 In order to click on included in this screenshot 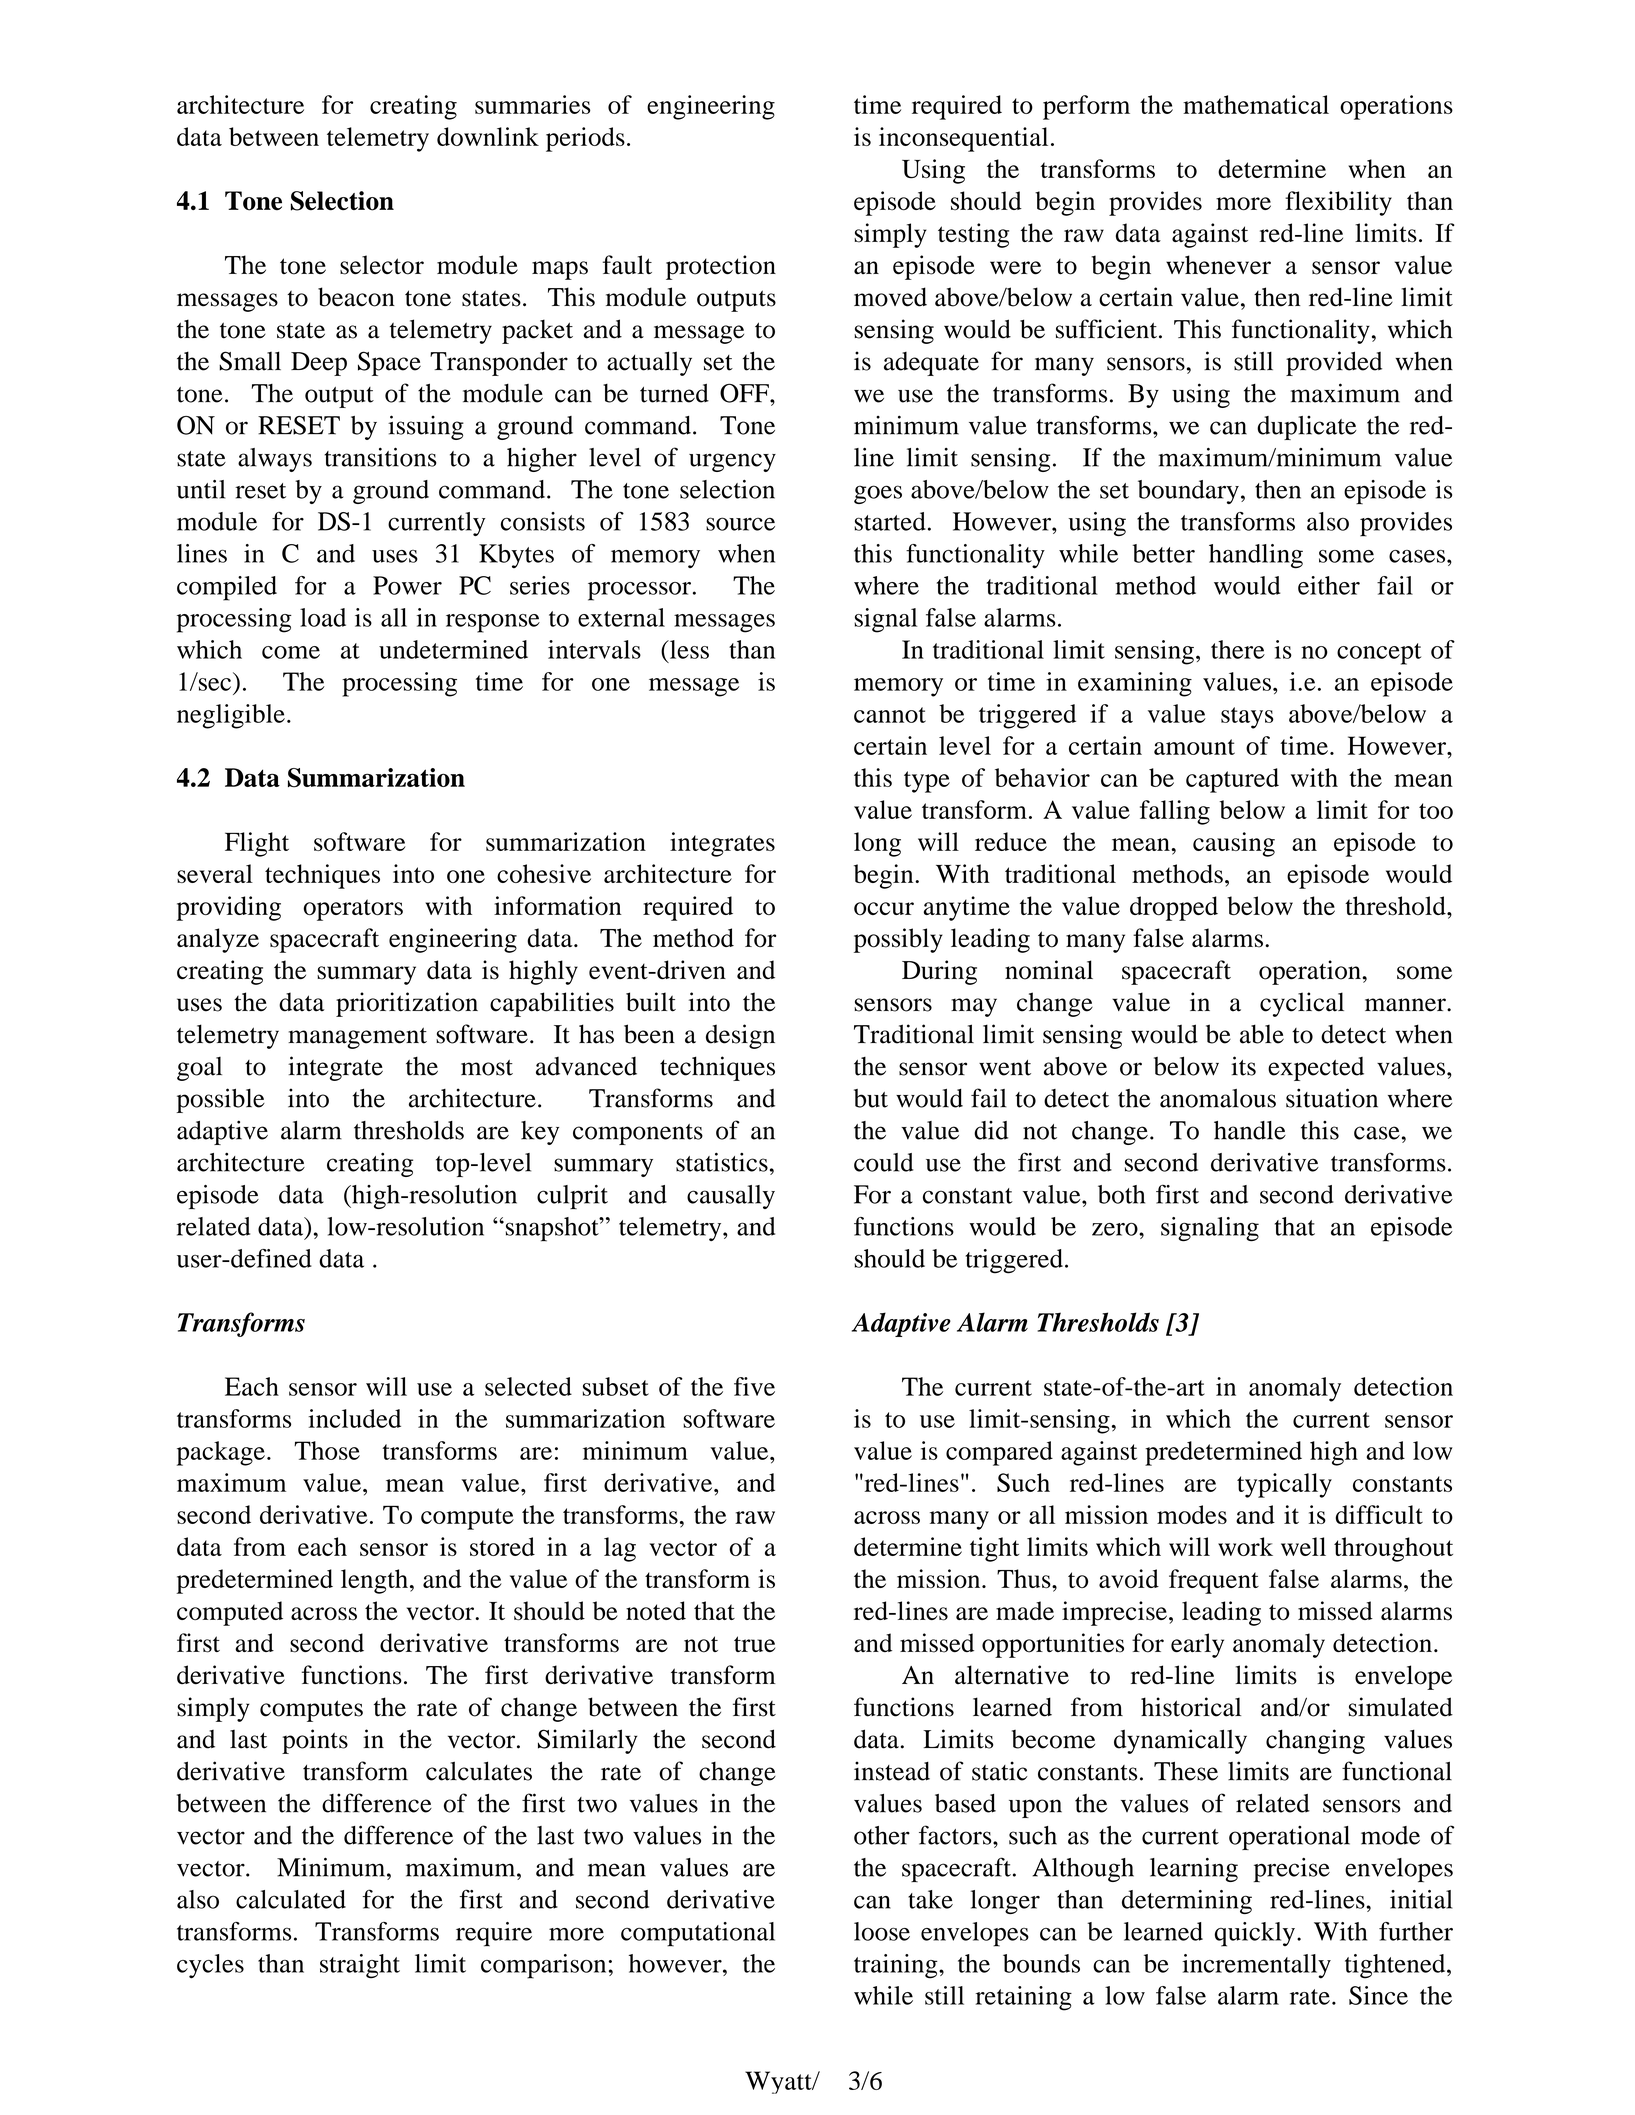, I will do `click(354, 1418)`.
